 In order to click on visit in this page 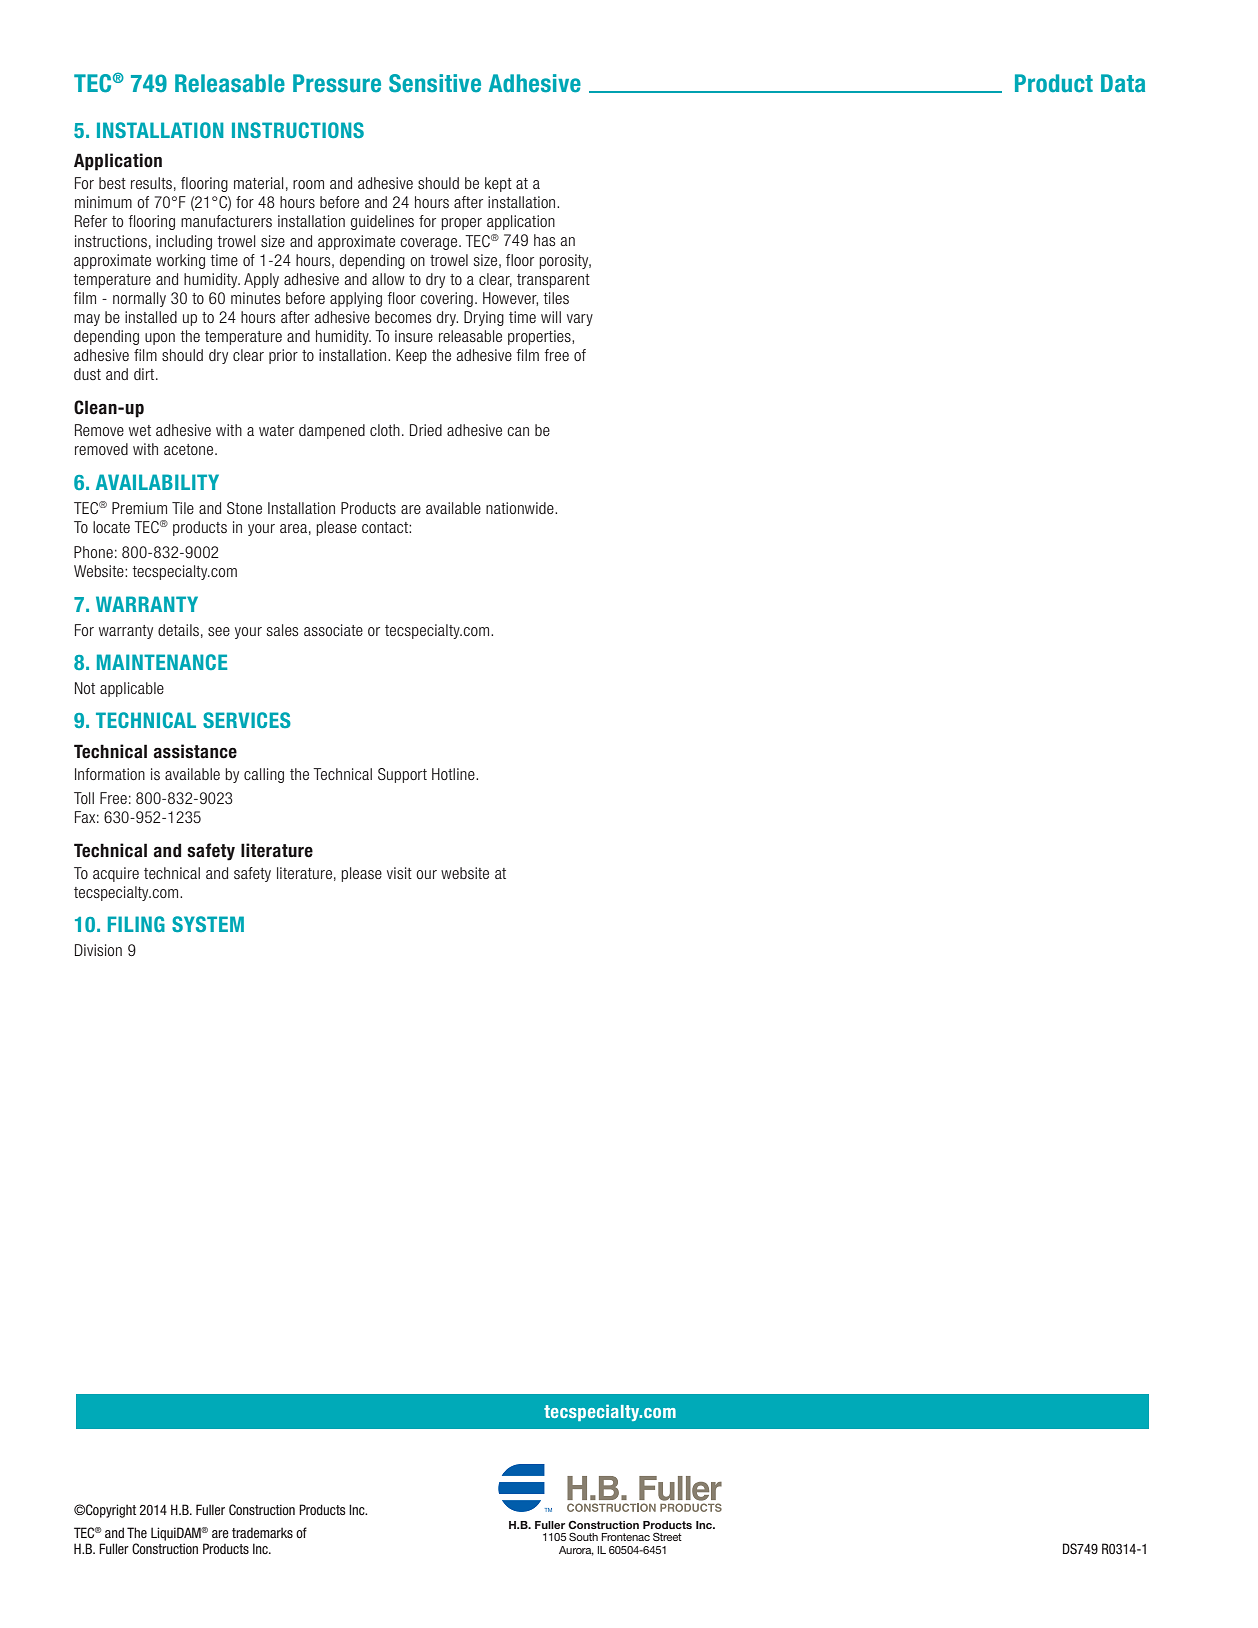, I will do `click(399, 873)`.
